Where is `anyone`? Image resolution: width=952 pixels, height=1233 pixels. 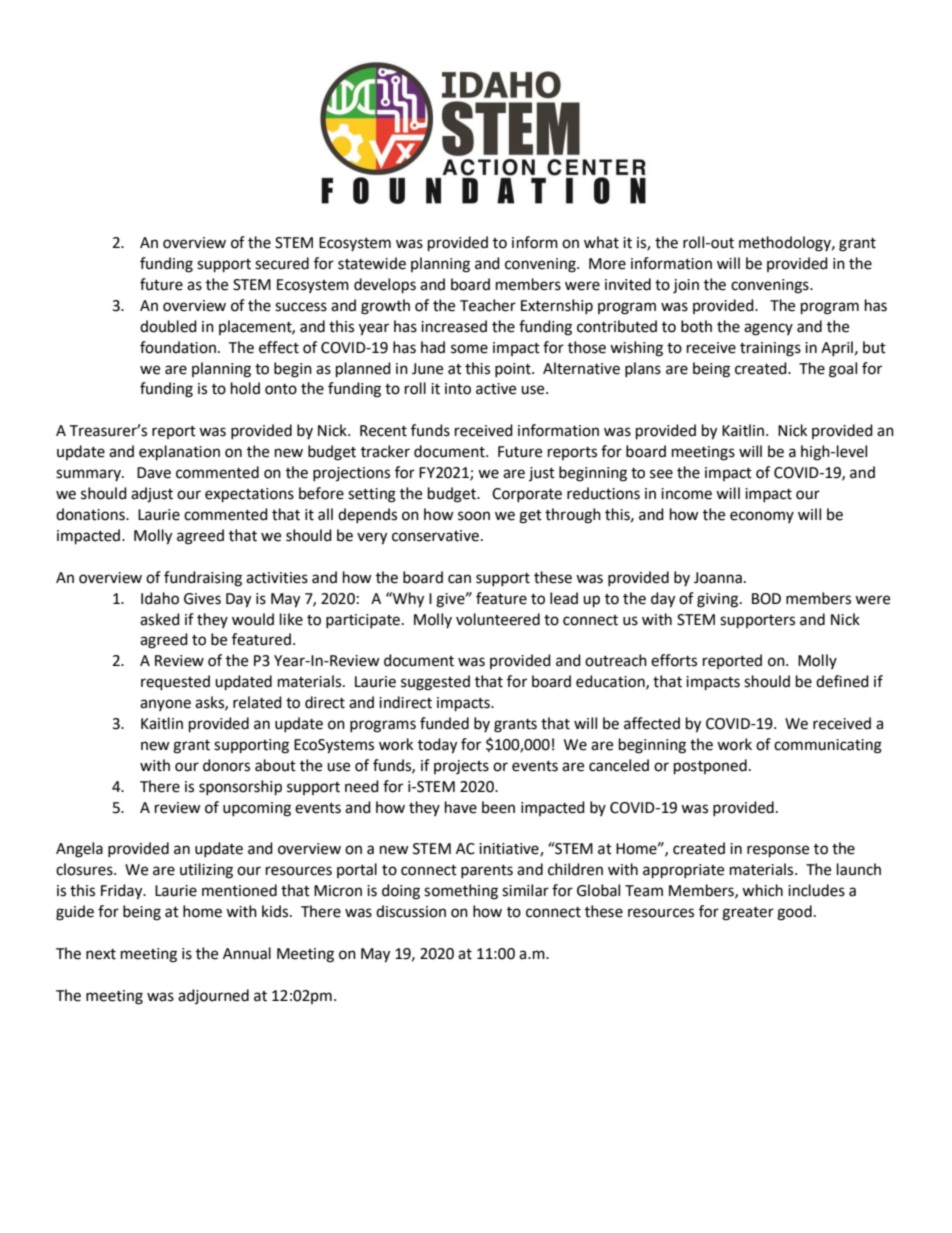 anyone is located at coordinates (165, 705).
